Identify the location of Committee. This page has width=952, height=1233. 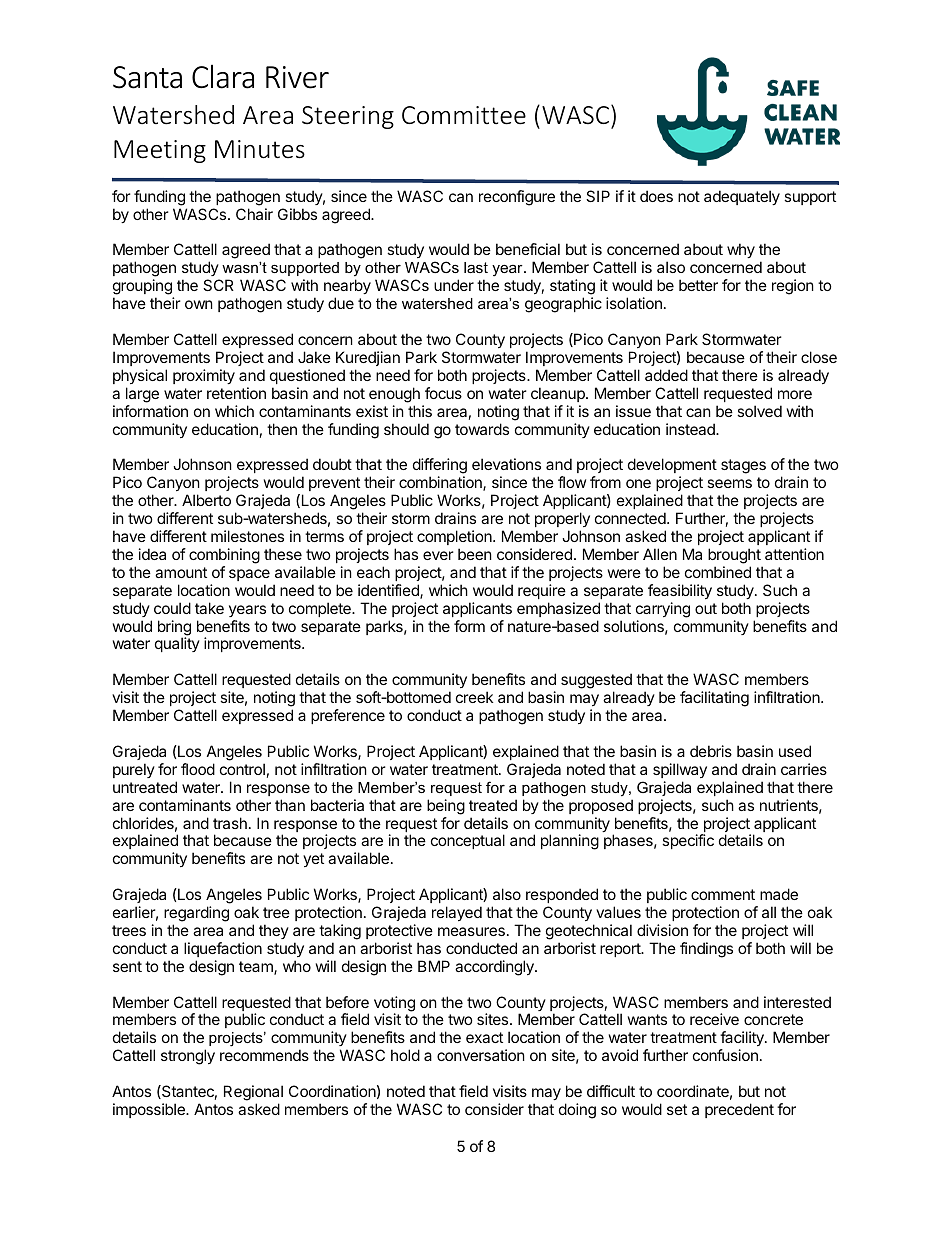
(464, 115).
